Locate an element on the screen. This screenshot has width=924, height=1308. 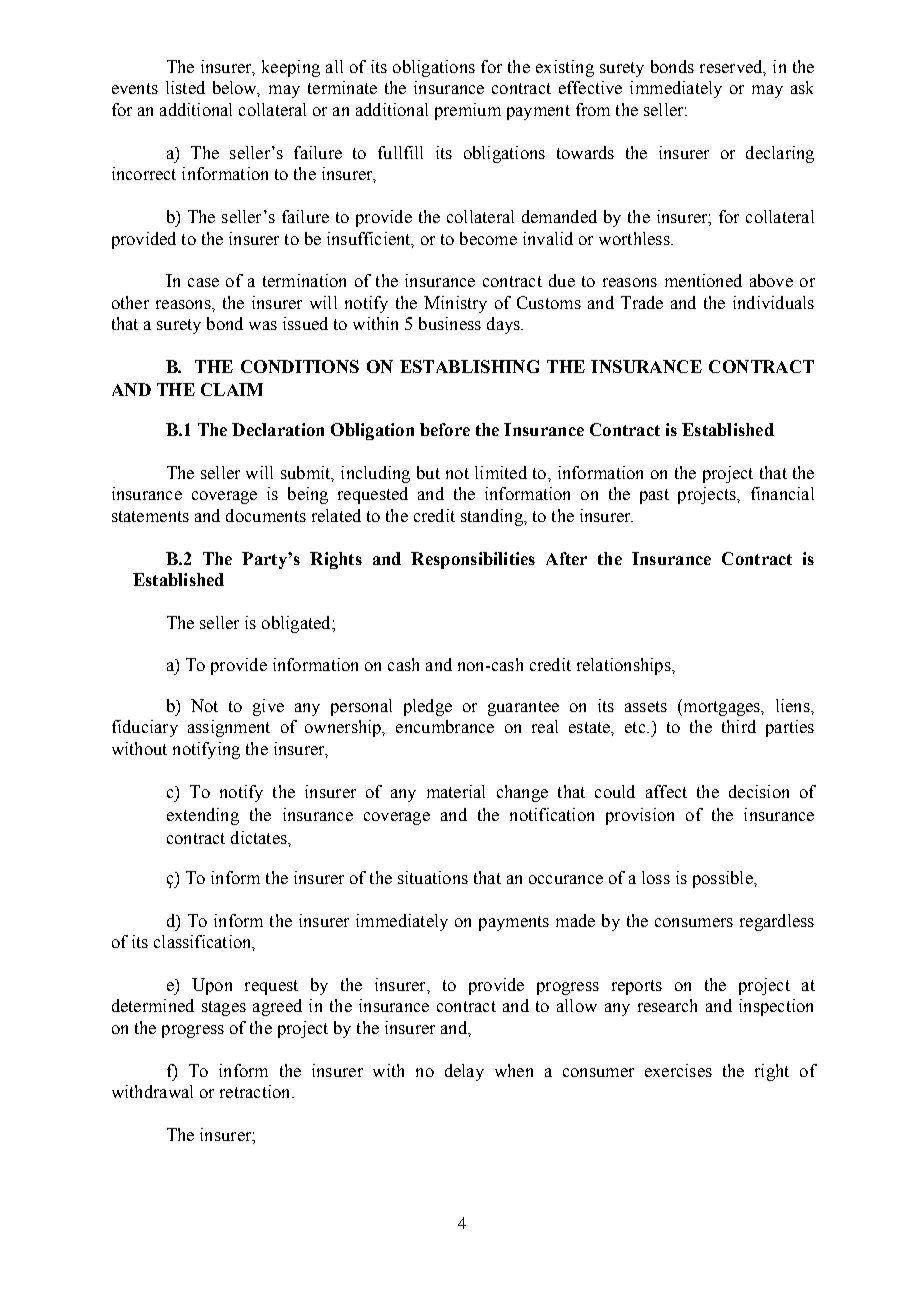
premium is located at coordinates (468, 111).
